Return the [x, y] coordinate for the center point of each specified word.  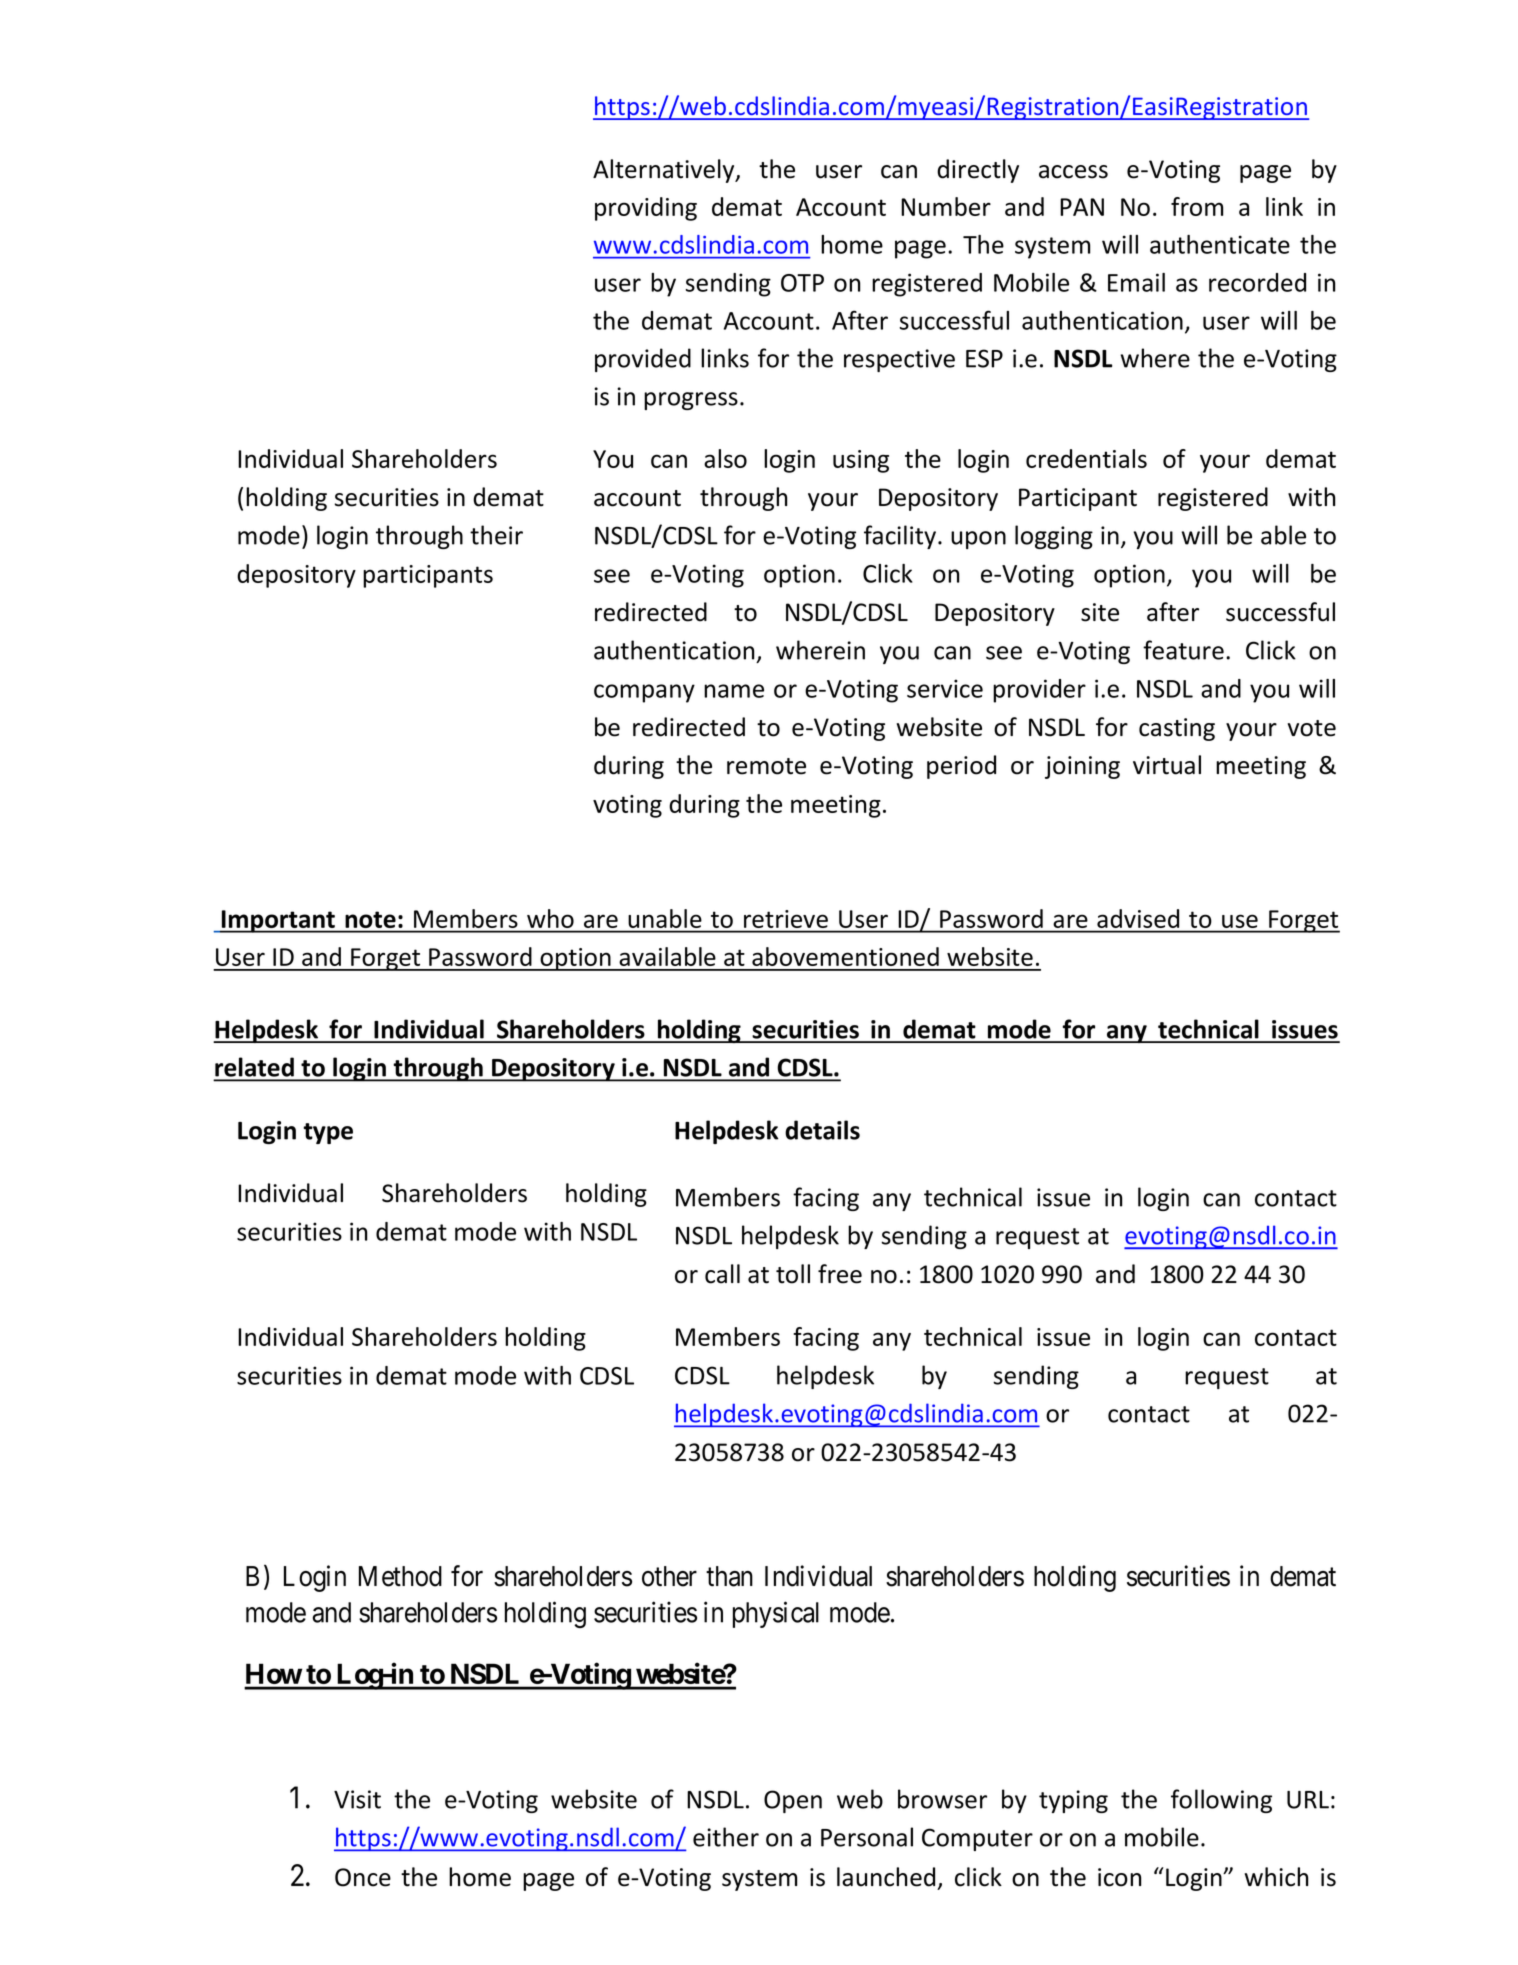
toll [793, 1274]
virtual [1167, 765]
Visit [357, 1799]
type [328, 1133]
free [840, 1274]
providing [646, 209]
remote [766, 766]
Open [793, 1801]
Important [278, 921]
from [1197, 206]
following [1221, 1801]
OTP [802, 283]
